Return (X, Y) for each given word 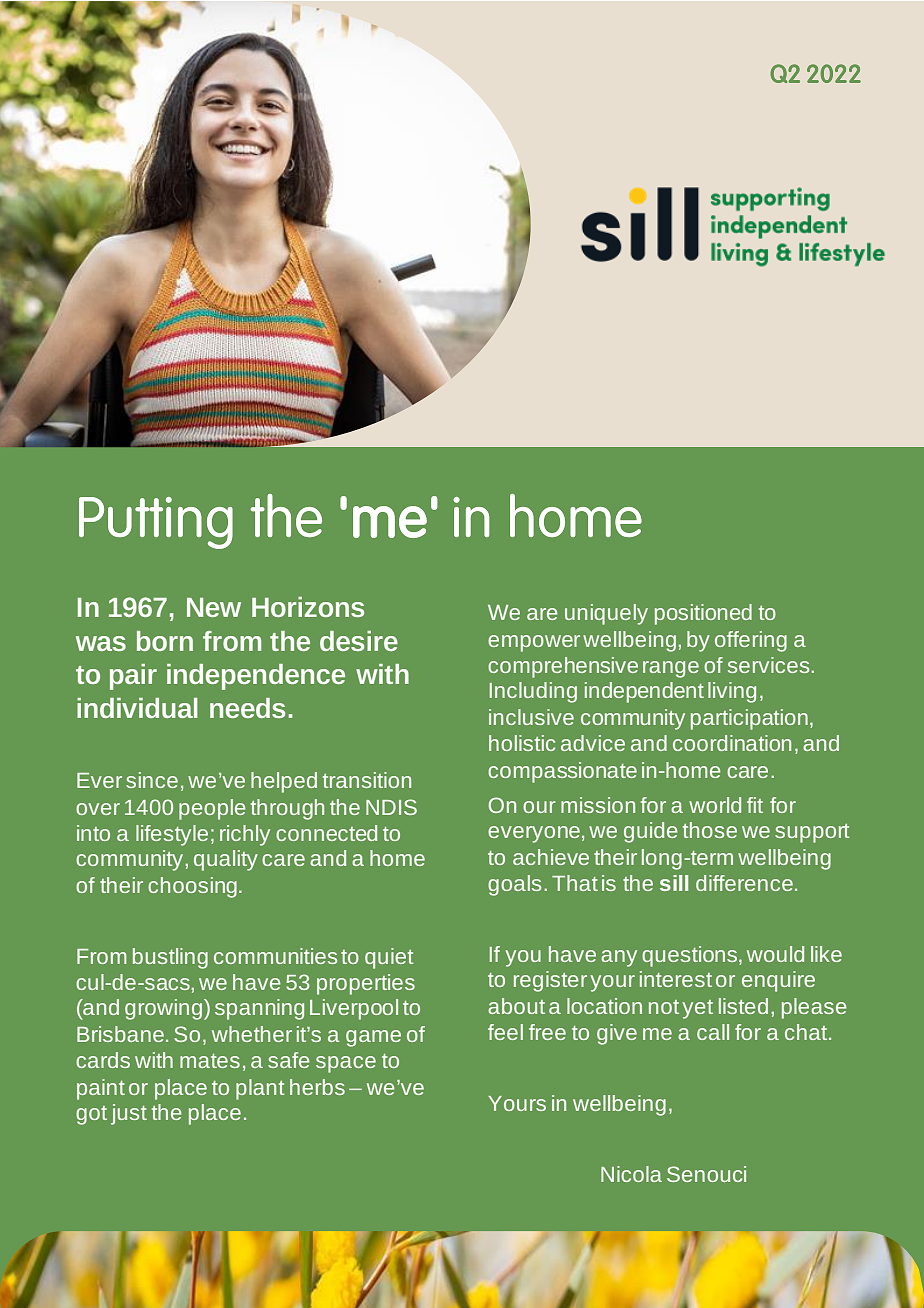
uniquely (606, 614)
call (713, 1032)
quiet (389, 958)
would (775, 954)
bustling (170, 958)
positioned (703, 614)
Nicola (631, 1174)
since (152, 780)
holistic (522, 743)
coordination (732, 743)
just (129, 1114)
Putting (156, 523)
